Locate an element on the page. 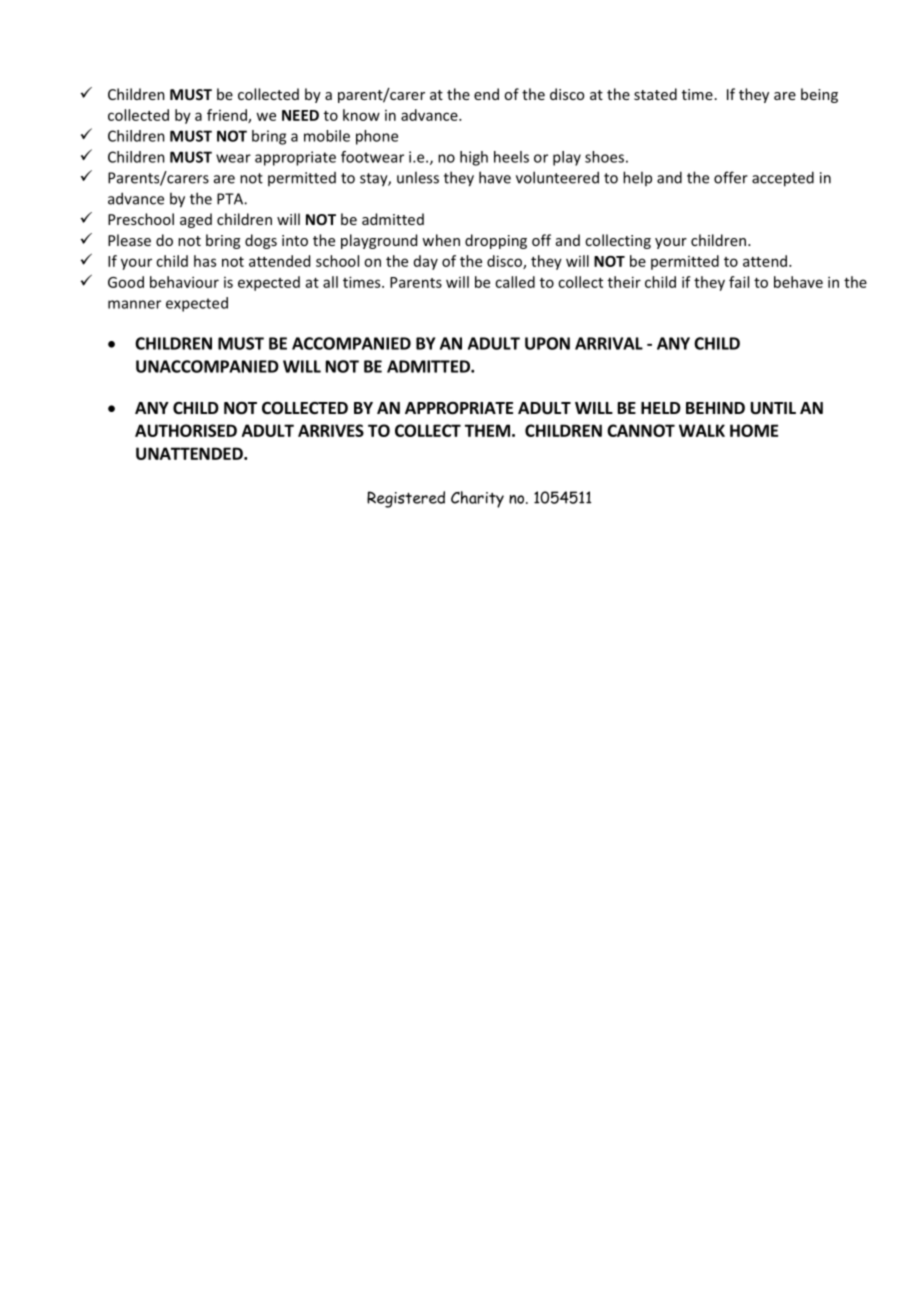 This document has width=924, height=1308. know is located at coordinates (361, 115).
